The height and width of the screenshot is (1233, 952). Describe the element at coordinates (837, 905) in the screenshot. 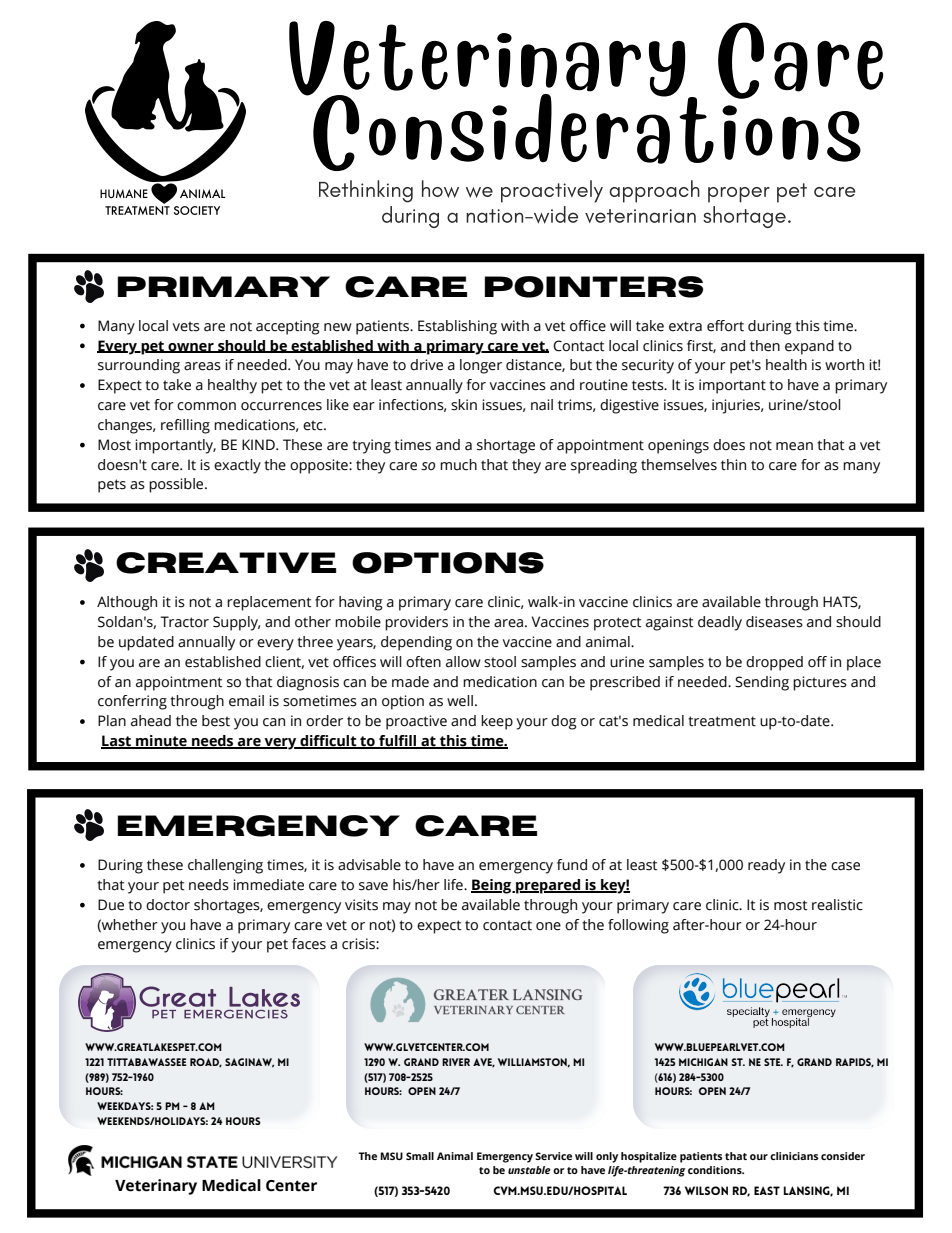

I see `realistic` at that location.
